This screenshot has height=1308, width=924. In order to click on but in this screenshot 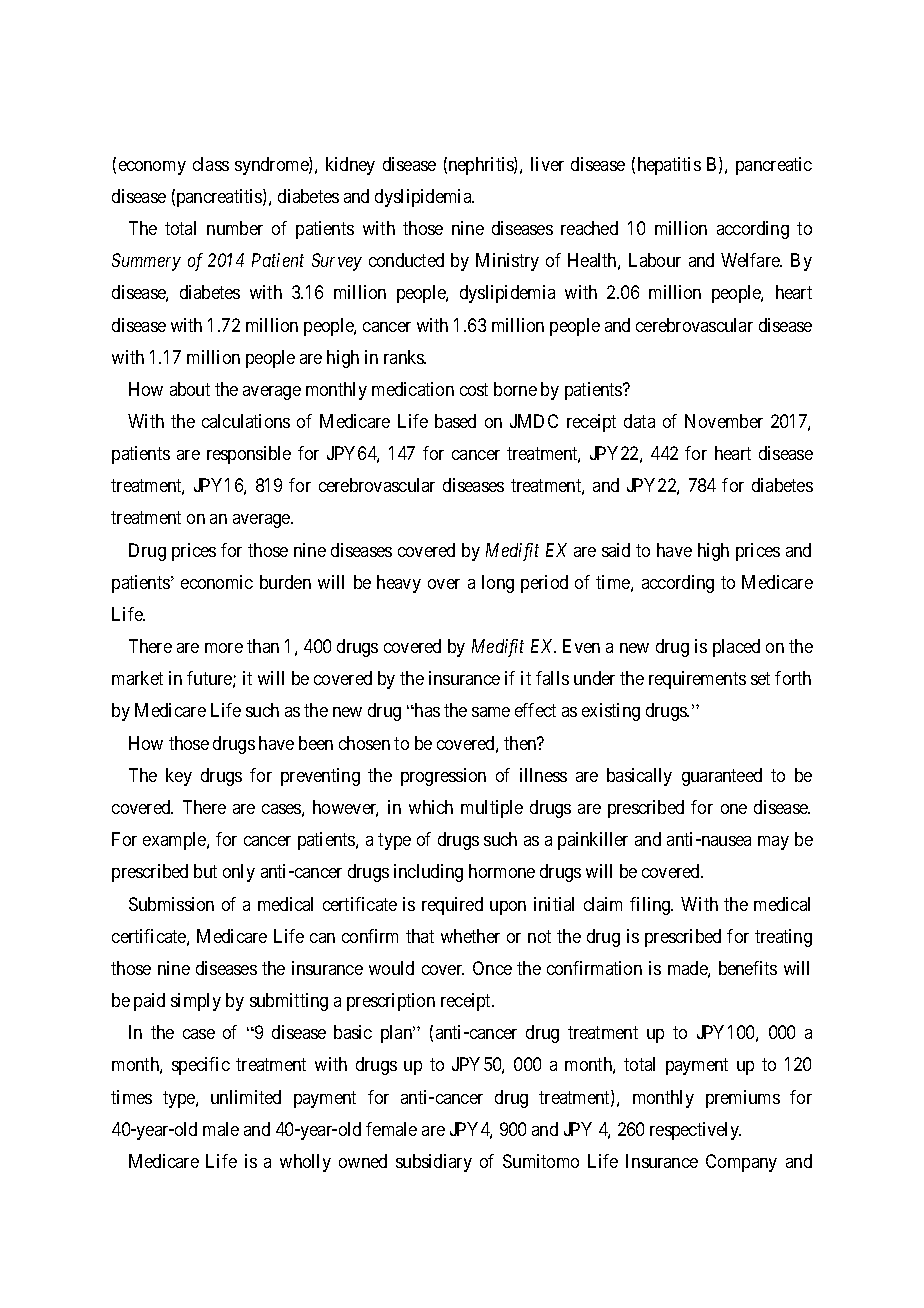, I will do `click(205, 871)`.
